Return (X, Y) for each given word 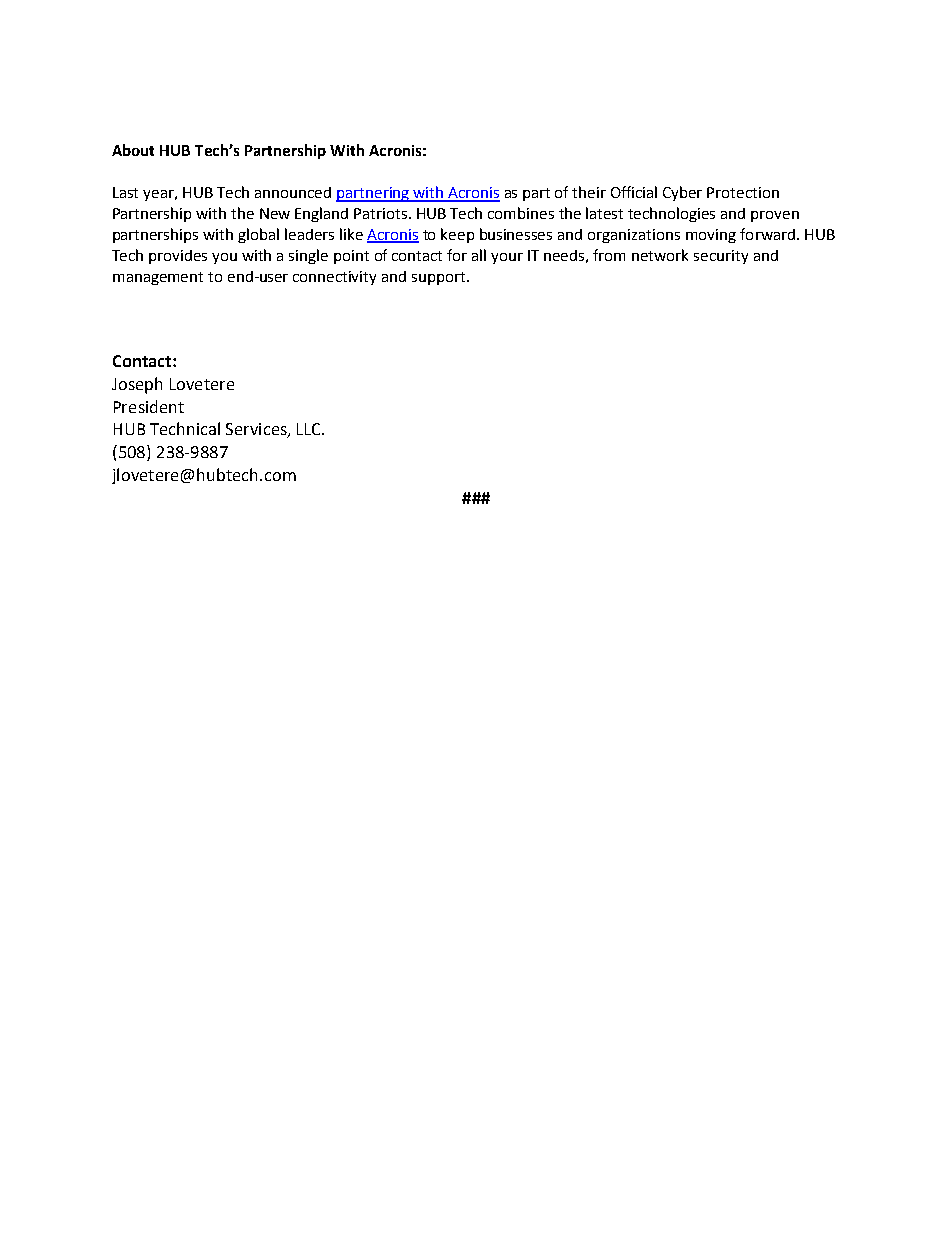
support (440, 278)
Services (257, 430)
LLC (310, 429)
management (158, 278)
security (721, 257)
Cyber (682, 193)
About (133, 150)
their (589, 192)
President (149, 406)
